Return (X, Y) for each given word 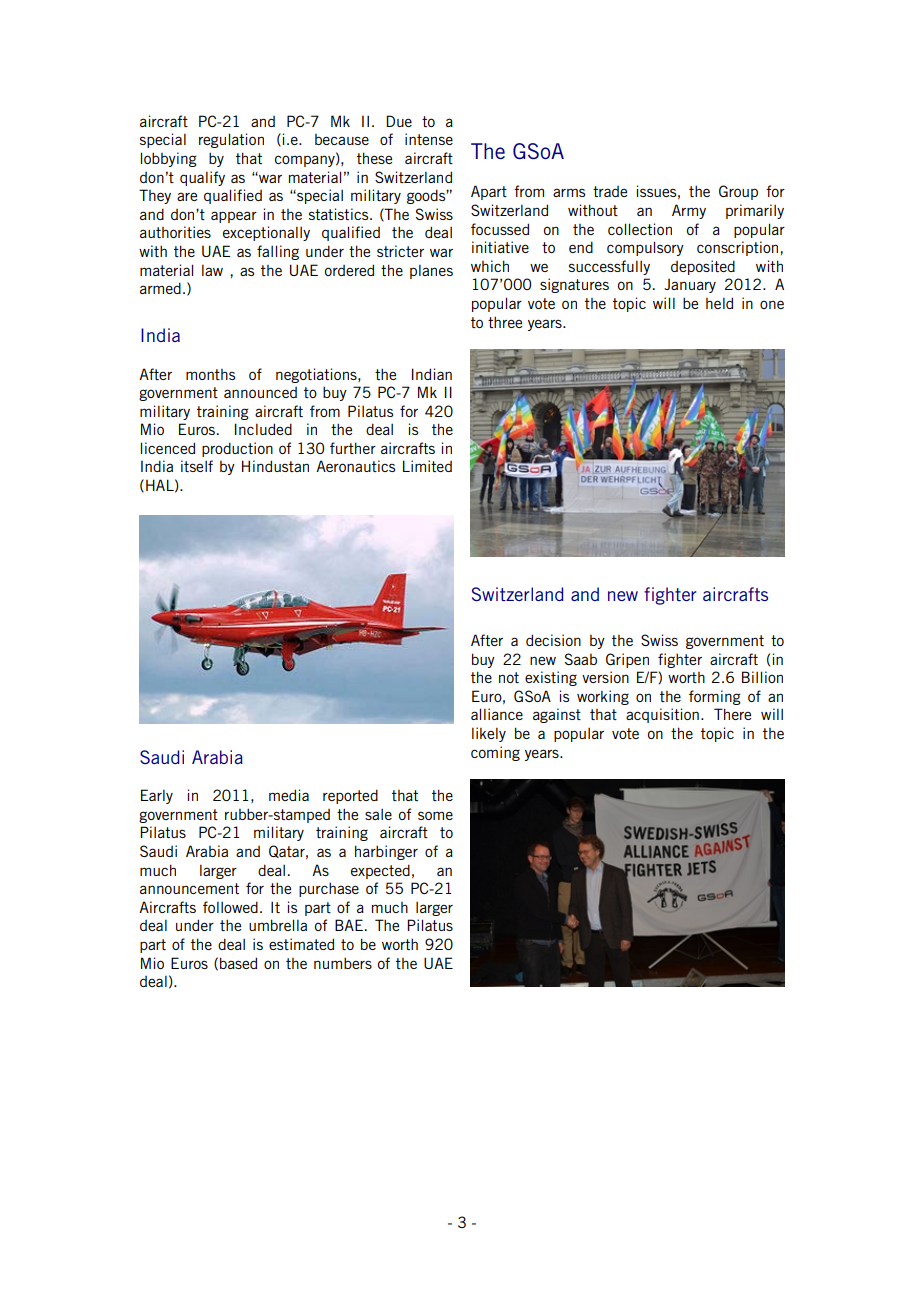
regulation (231, 140)
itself (197, 466)
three (505, 322)
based (238, 963)
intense (429, 139)
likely (489, 734)
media (289, 795)
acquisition (662, 715)
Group (738, 192)
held (719, 303)
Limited (427, 466)
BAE (349, 925)
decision (553, 640)
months (210, 374)
